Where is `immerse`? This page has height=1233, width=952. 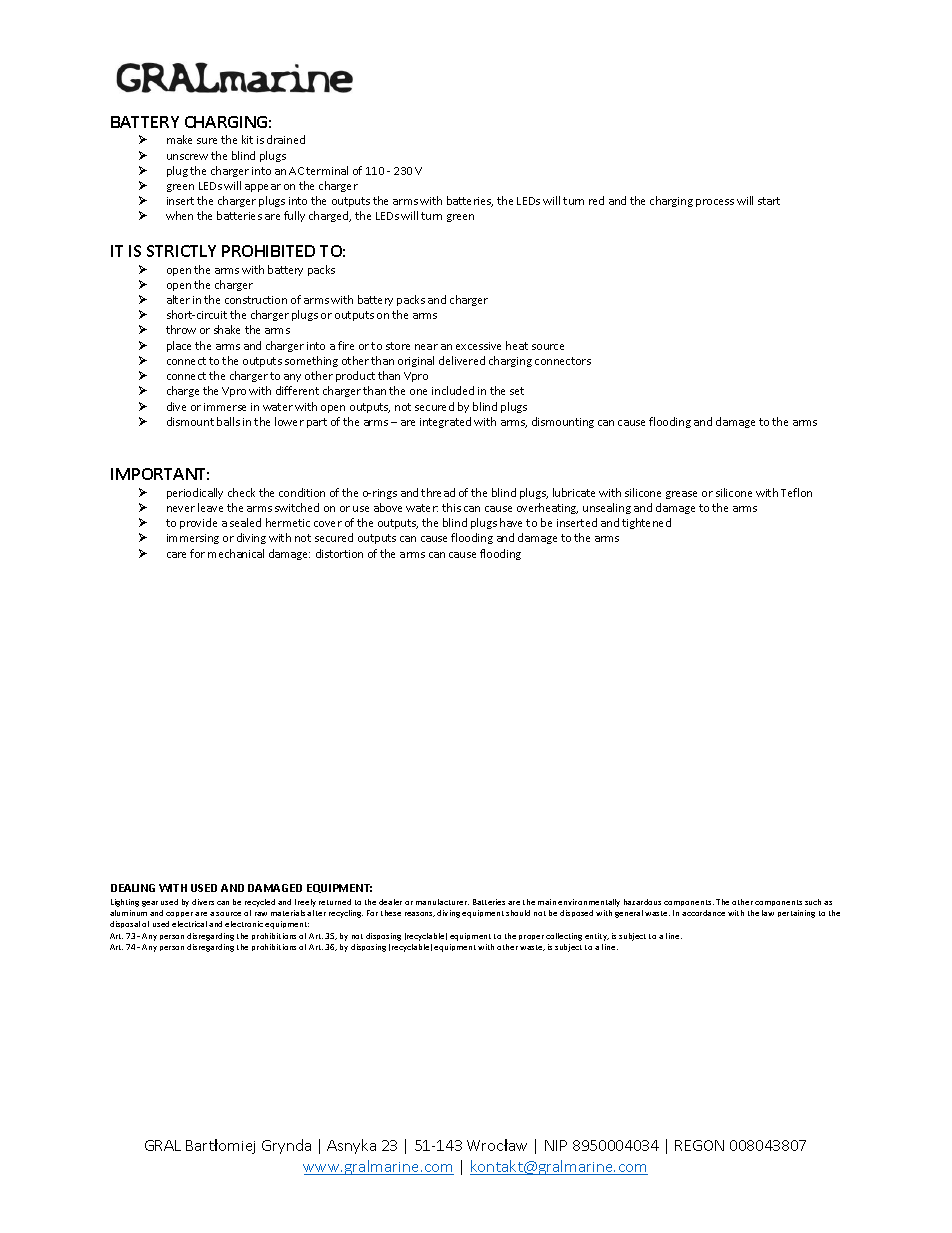
immerse is located at coordinates (225, 407).
